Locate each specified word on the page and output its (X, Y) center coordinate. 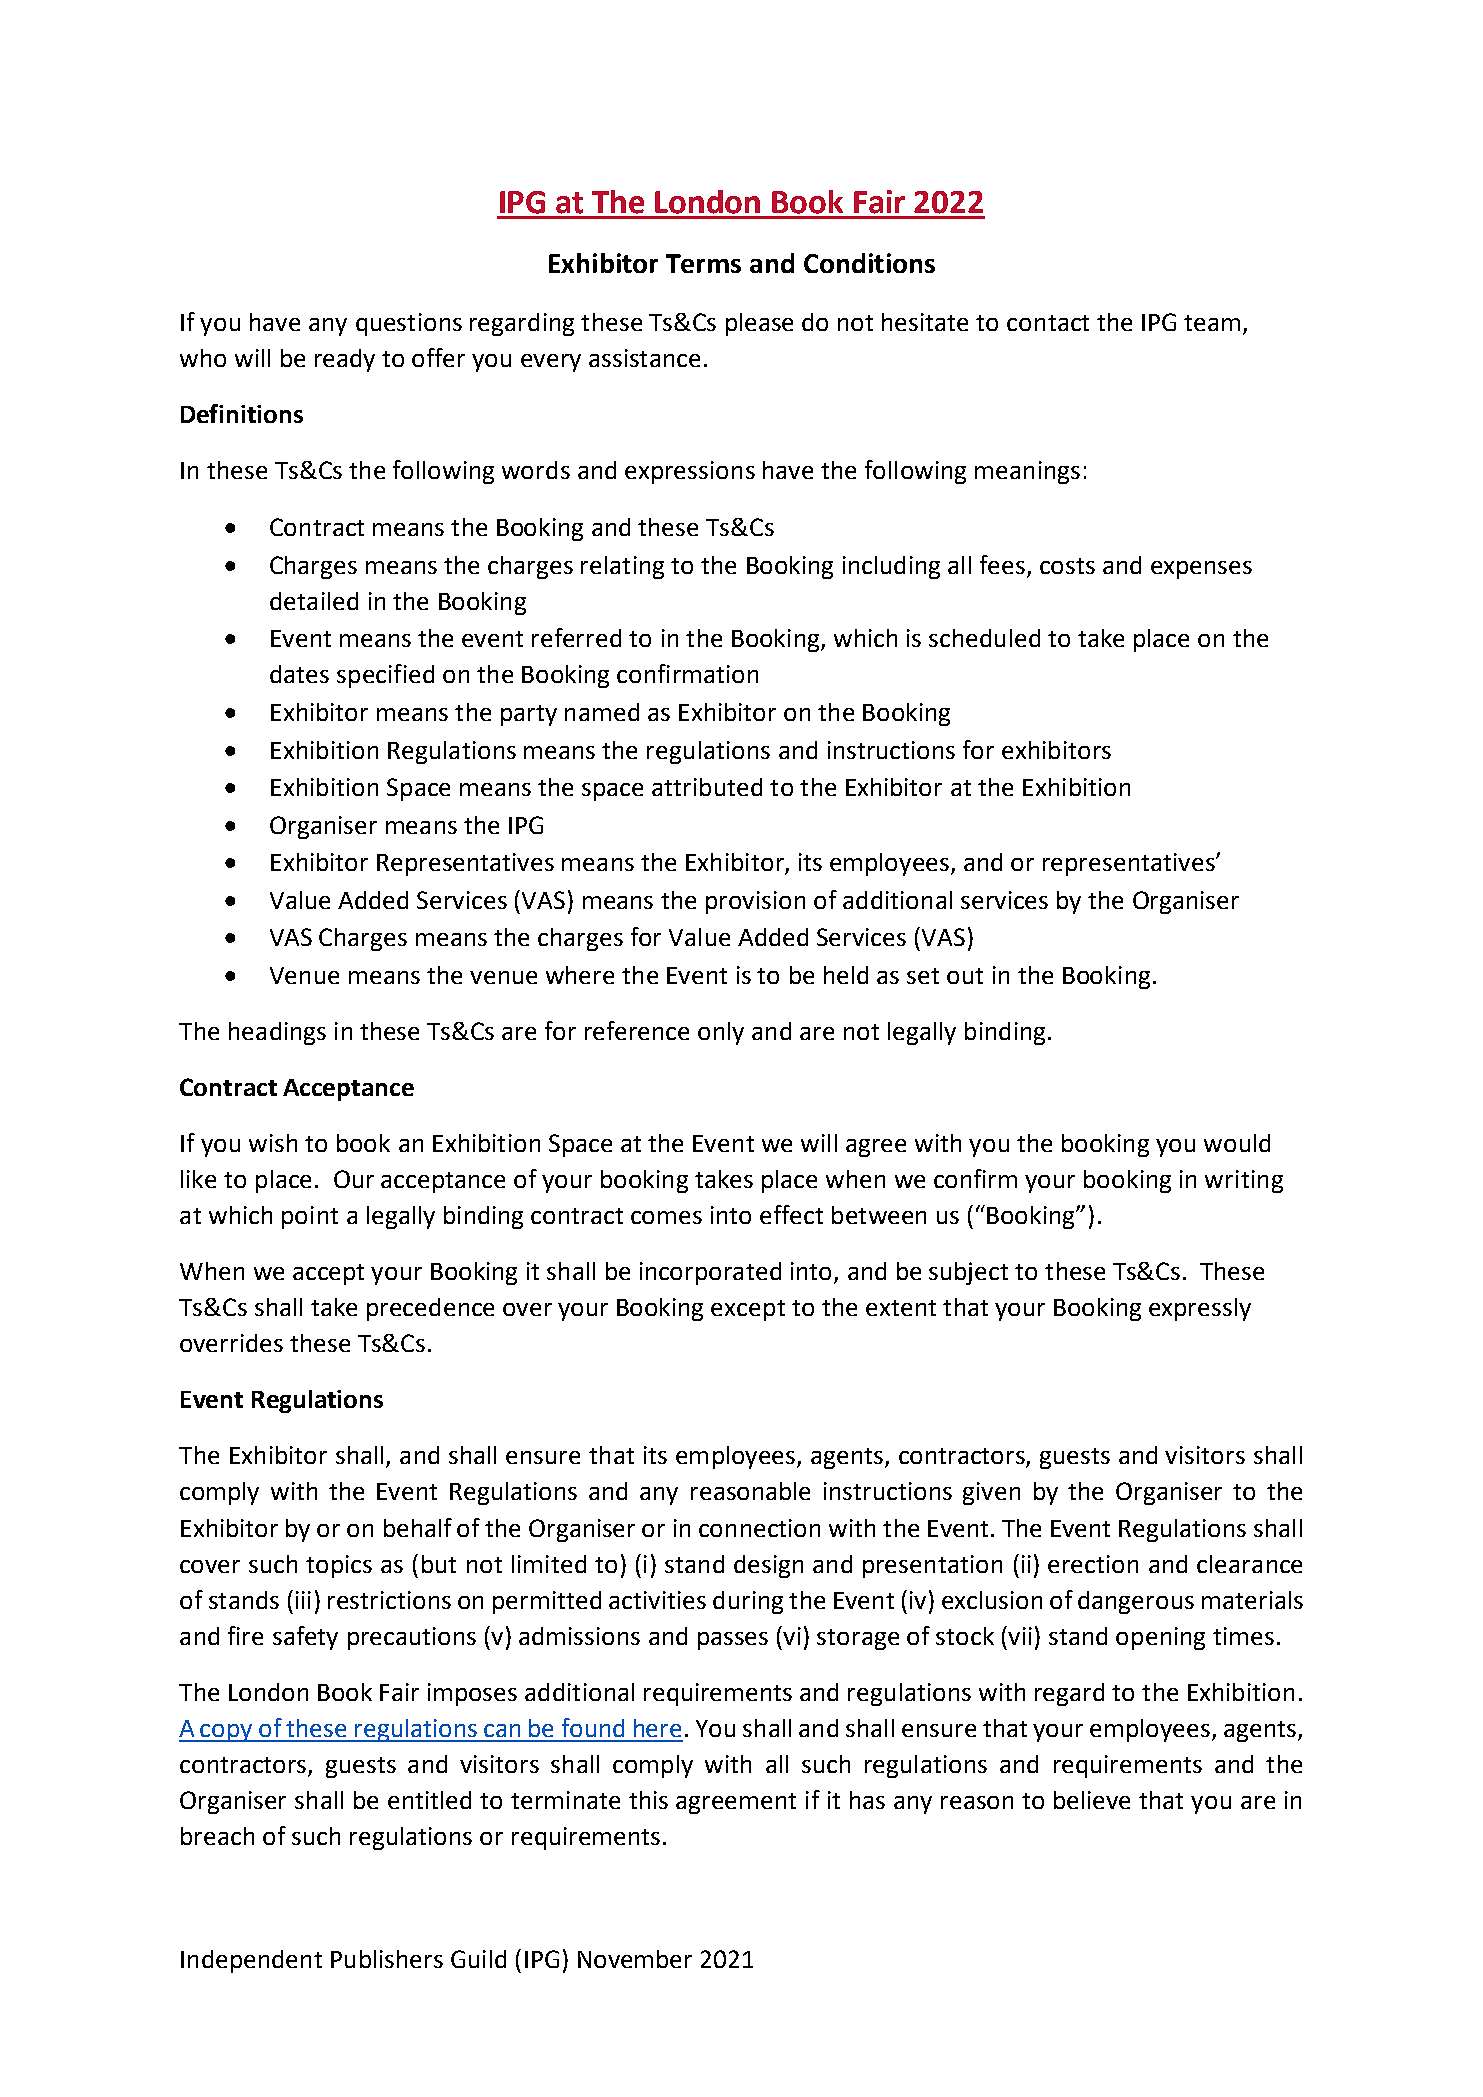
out (965, 976)
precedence (430, 1309)
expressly (1200, 1309)
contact (1048, 323)
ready (345, 360)
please (759, 324)
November (635, 1959)
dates (299, 674)
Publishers (387, 1959)
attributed (707, 787)
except (748, 1310)
